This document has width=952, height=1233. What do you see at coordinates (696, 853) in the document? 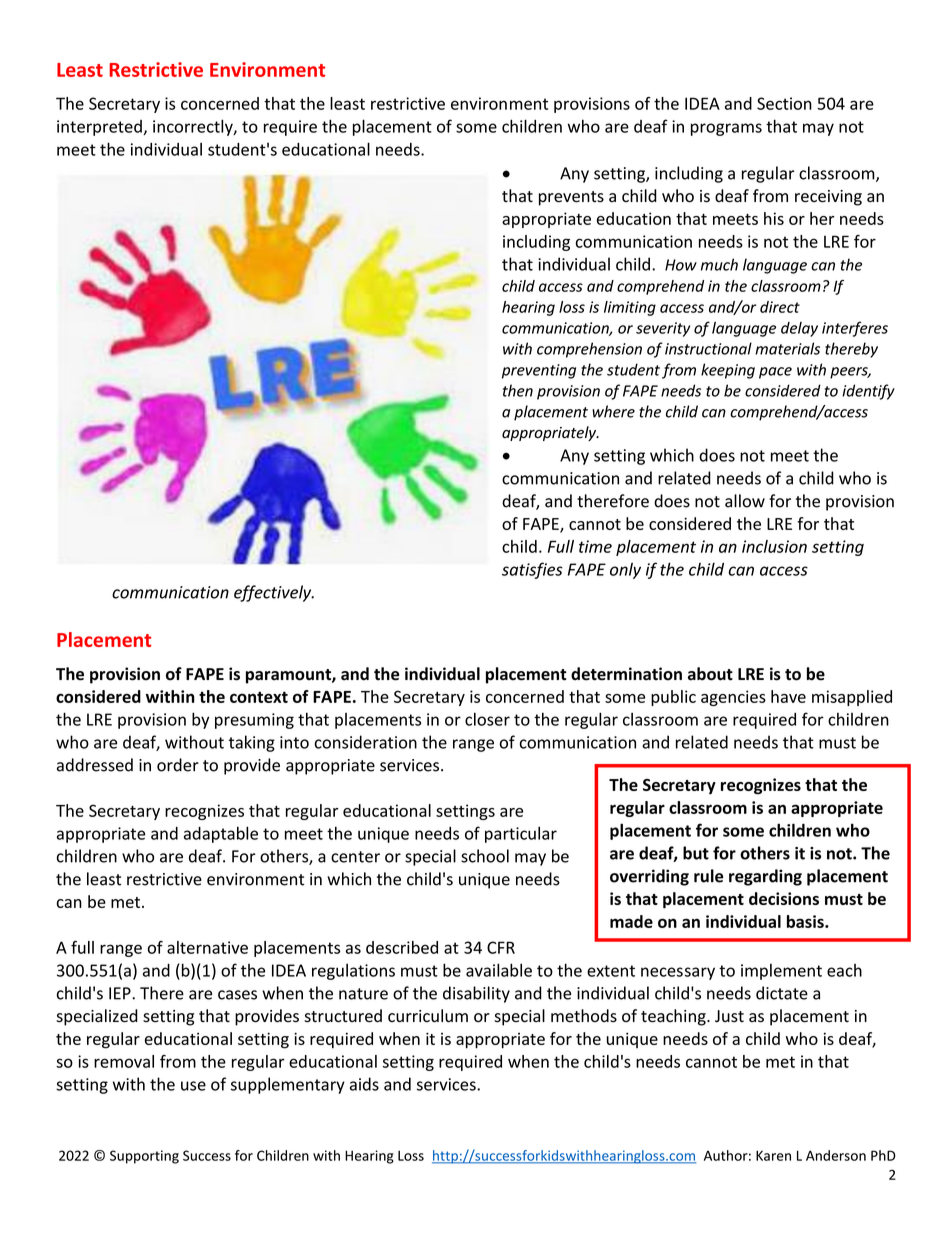
I see `but` at bounding box center [696, 853].
